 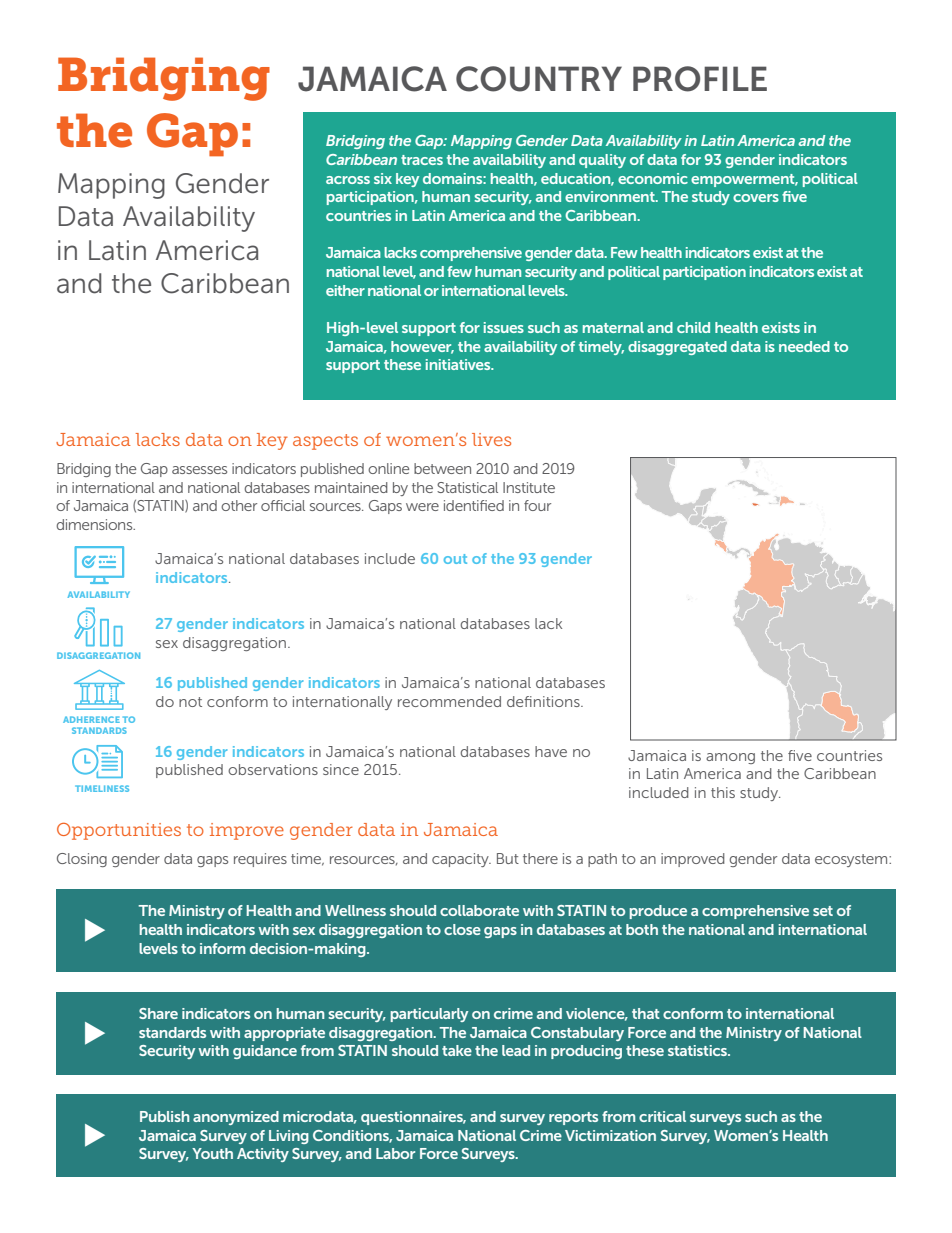 I want to click on among, so click(x=730, y=758).
